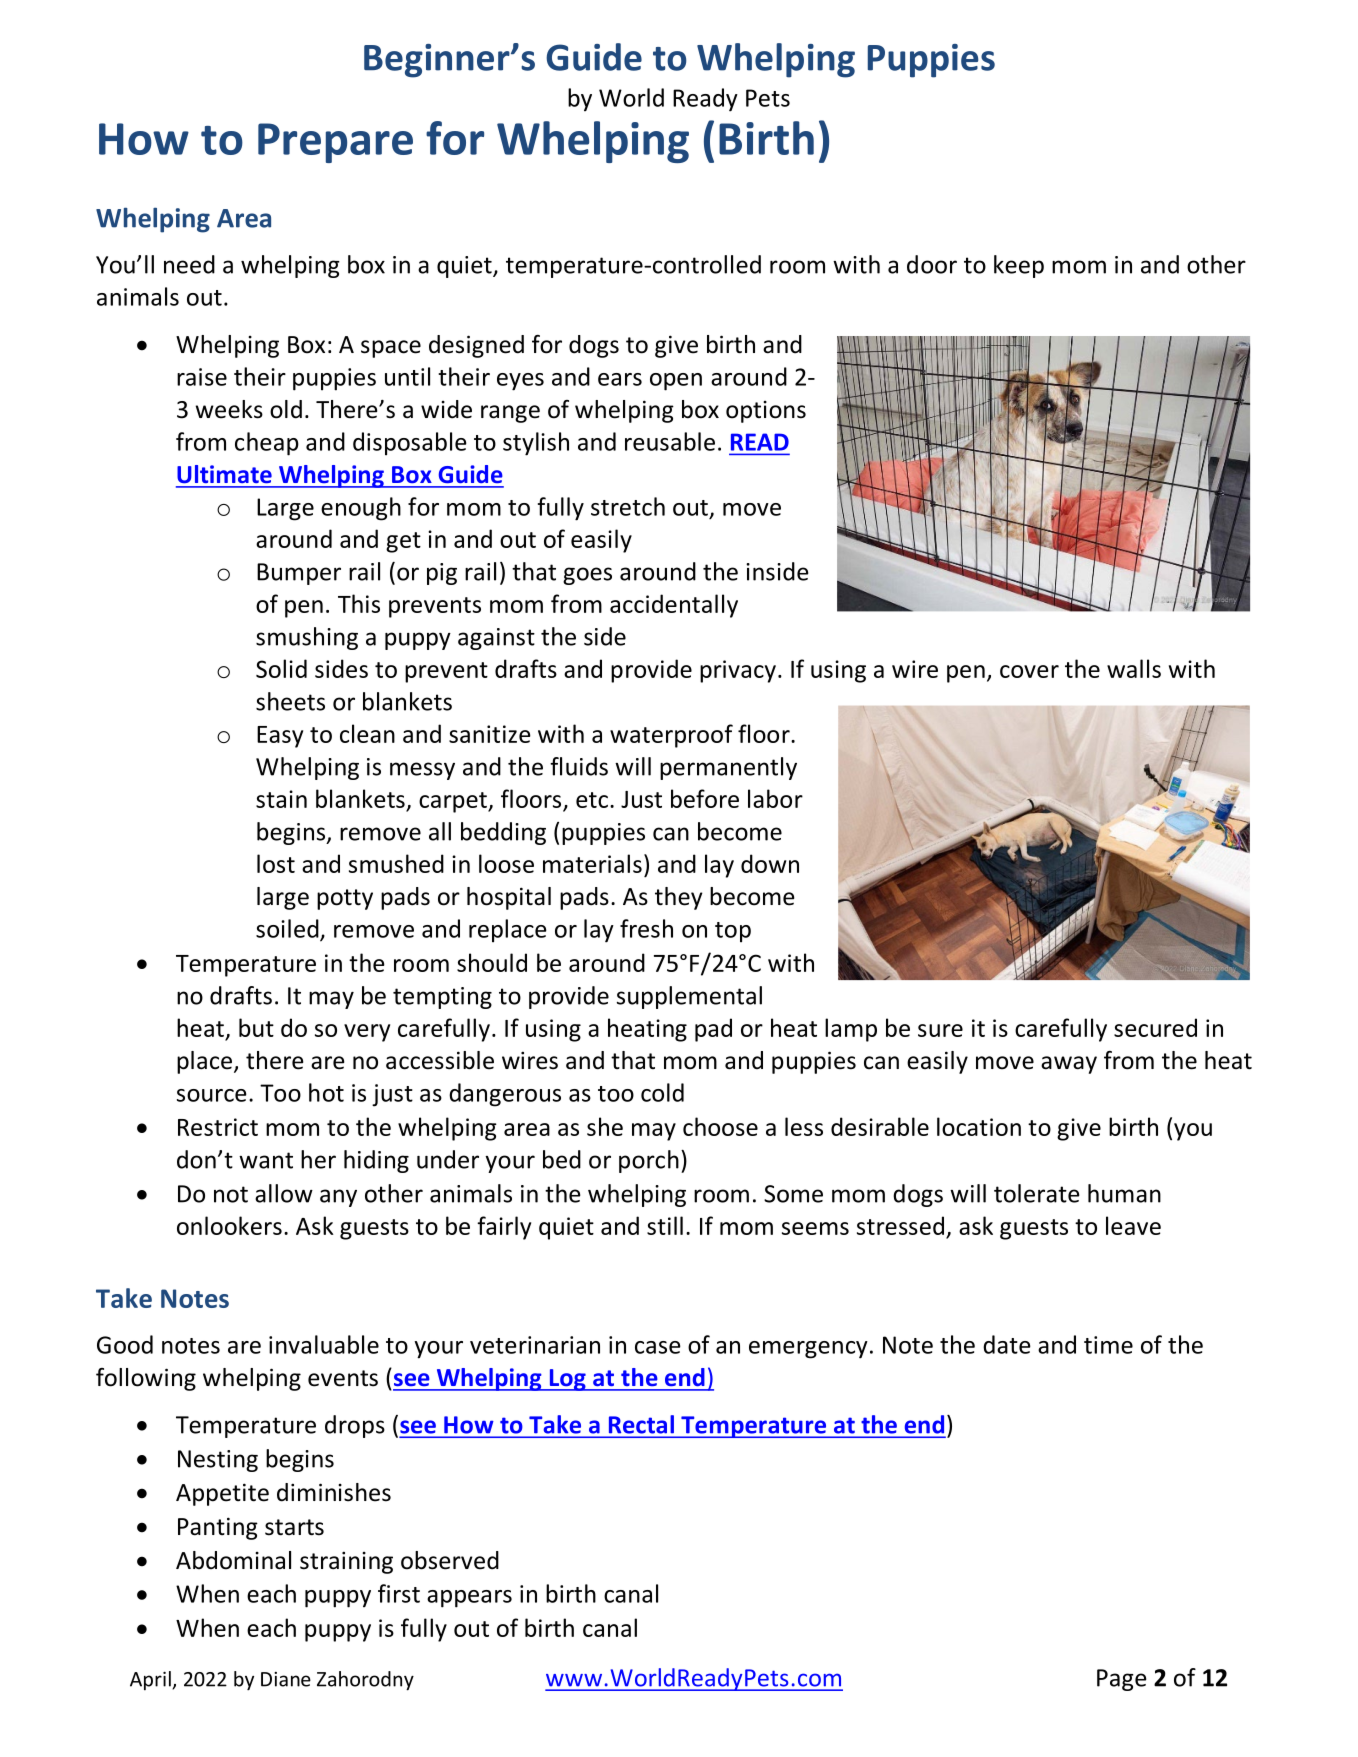 The image size is (1358, 1757). I want to click on open, so click(676, 382).
